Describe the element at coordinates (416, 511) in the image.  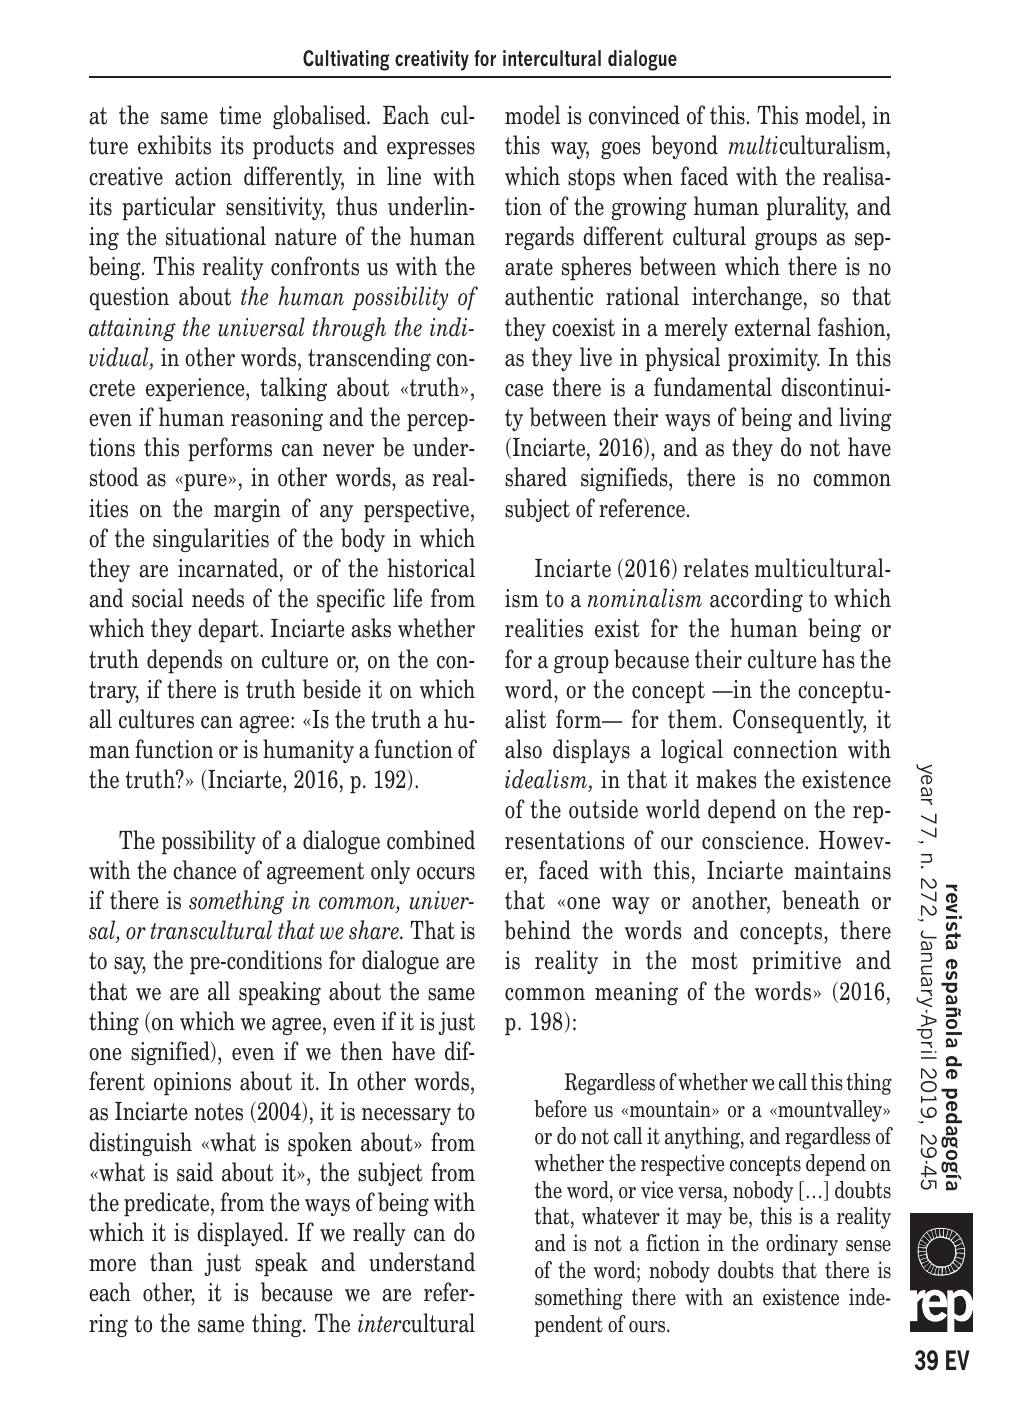
I see `perspective` at that location.
